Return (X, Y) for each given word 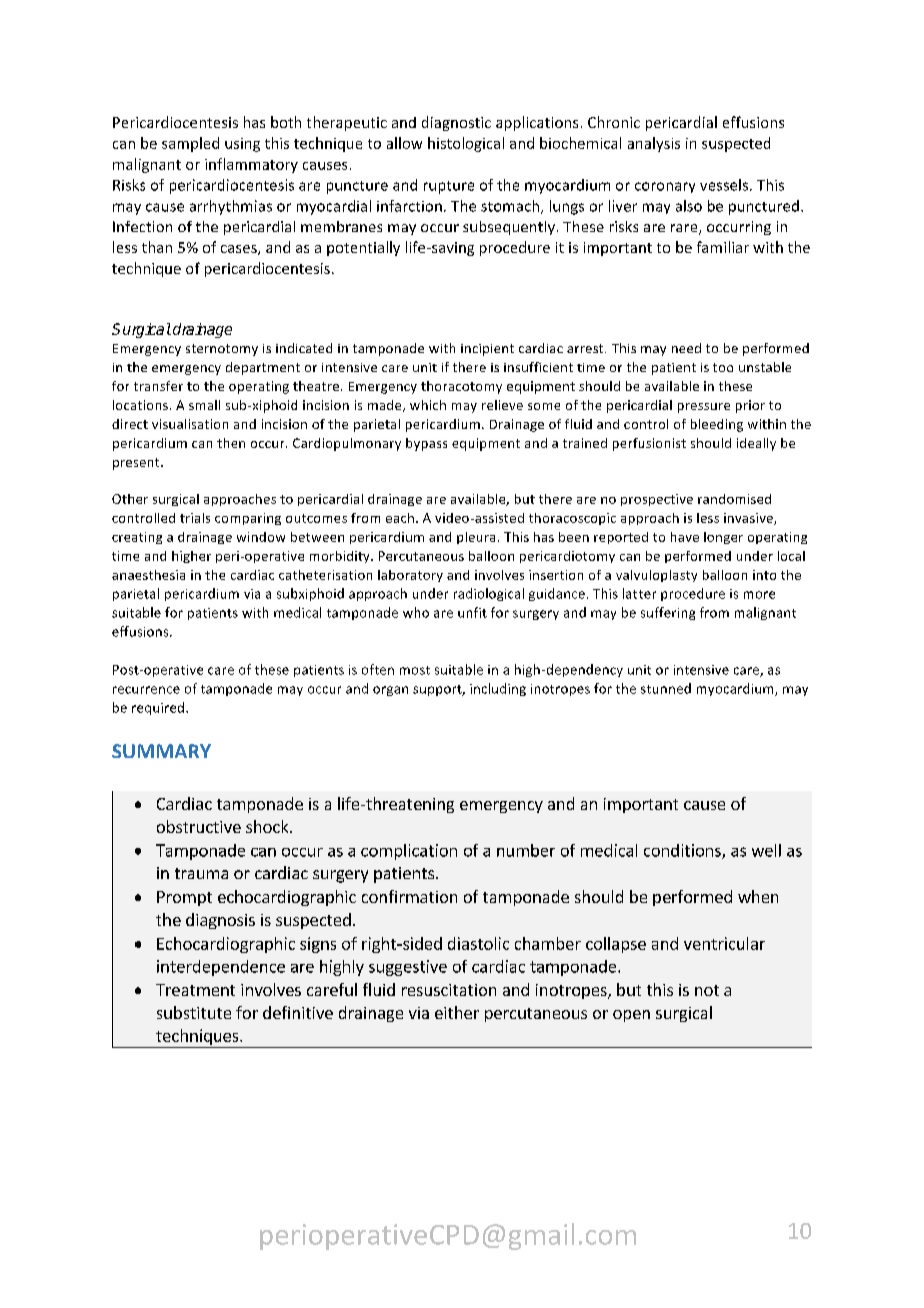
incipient (487, 350)
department (263, 368)
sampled (190, 144)
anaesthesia (148, 575)
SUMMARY (161, 751)
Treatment (195, 990)
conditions (683, 851)
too (723, 367)
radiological (489, 594)
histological (466, 144)
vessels (724, 185)
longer (723, 538)
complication (409, 852)
